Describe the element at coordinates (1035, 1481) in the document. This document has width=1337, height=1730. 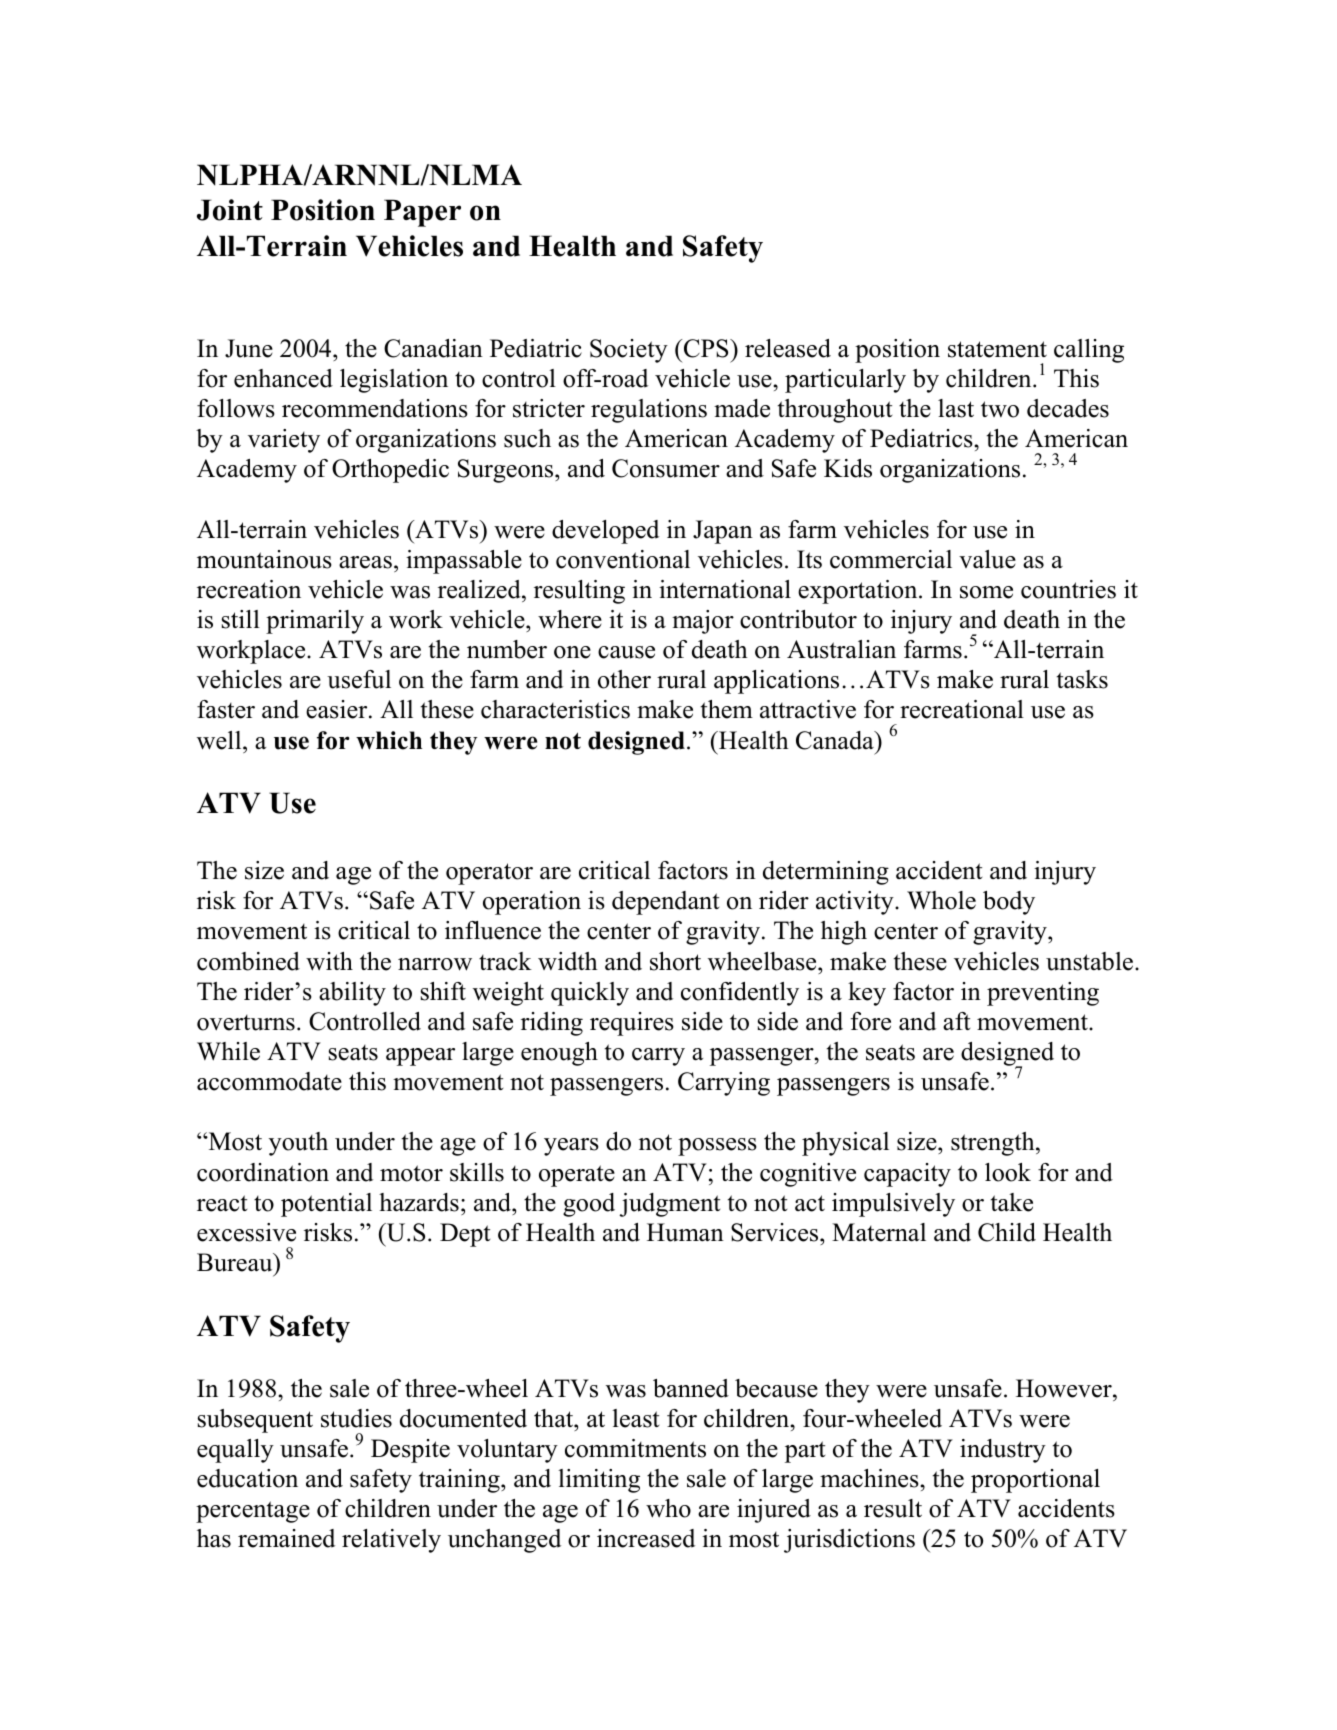
I see `proportional` at that location.
